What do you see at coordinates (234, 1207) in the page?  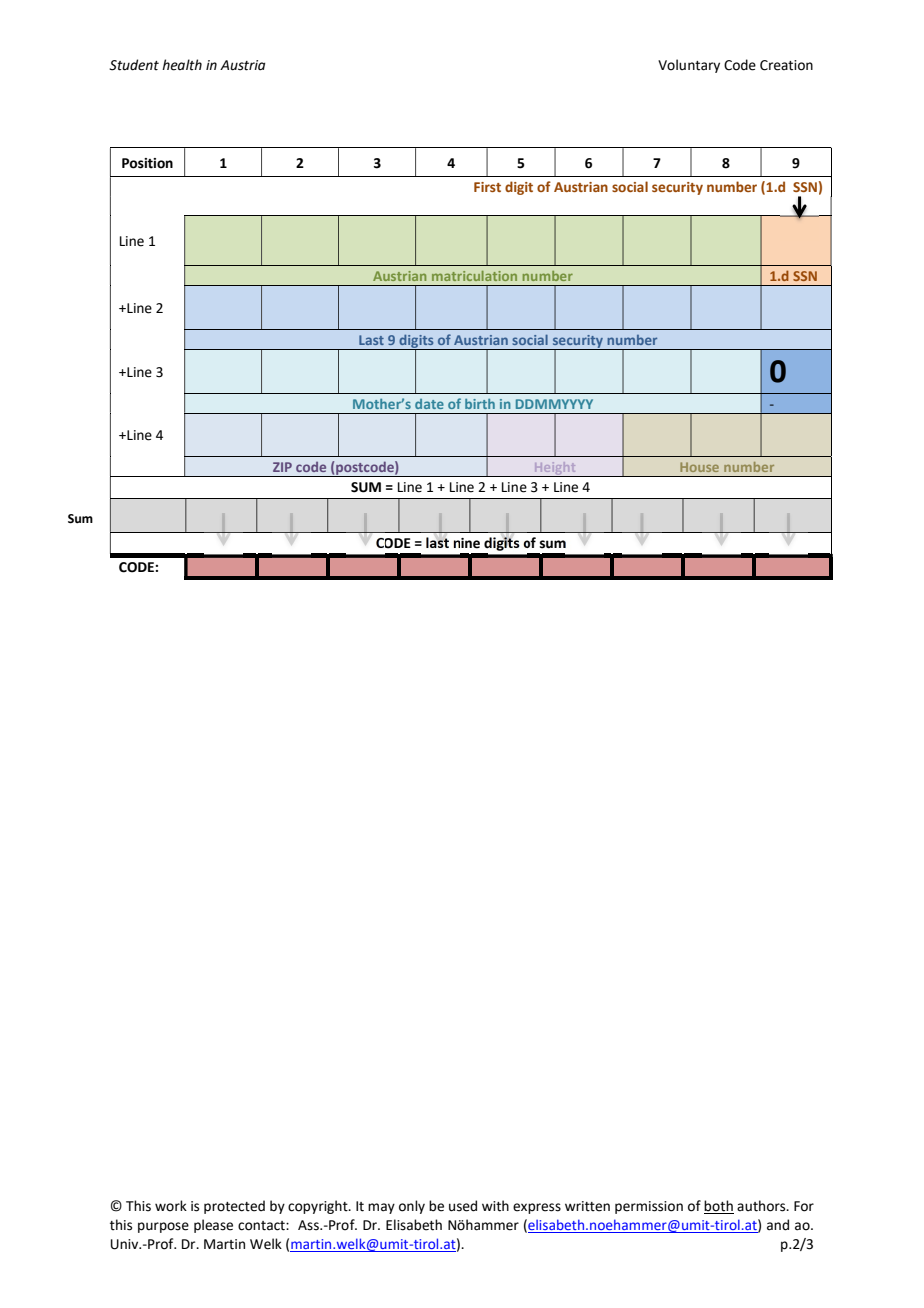 I see `protected` at bounding box center [234, 1207].
